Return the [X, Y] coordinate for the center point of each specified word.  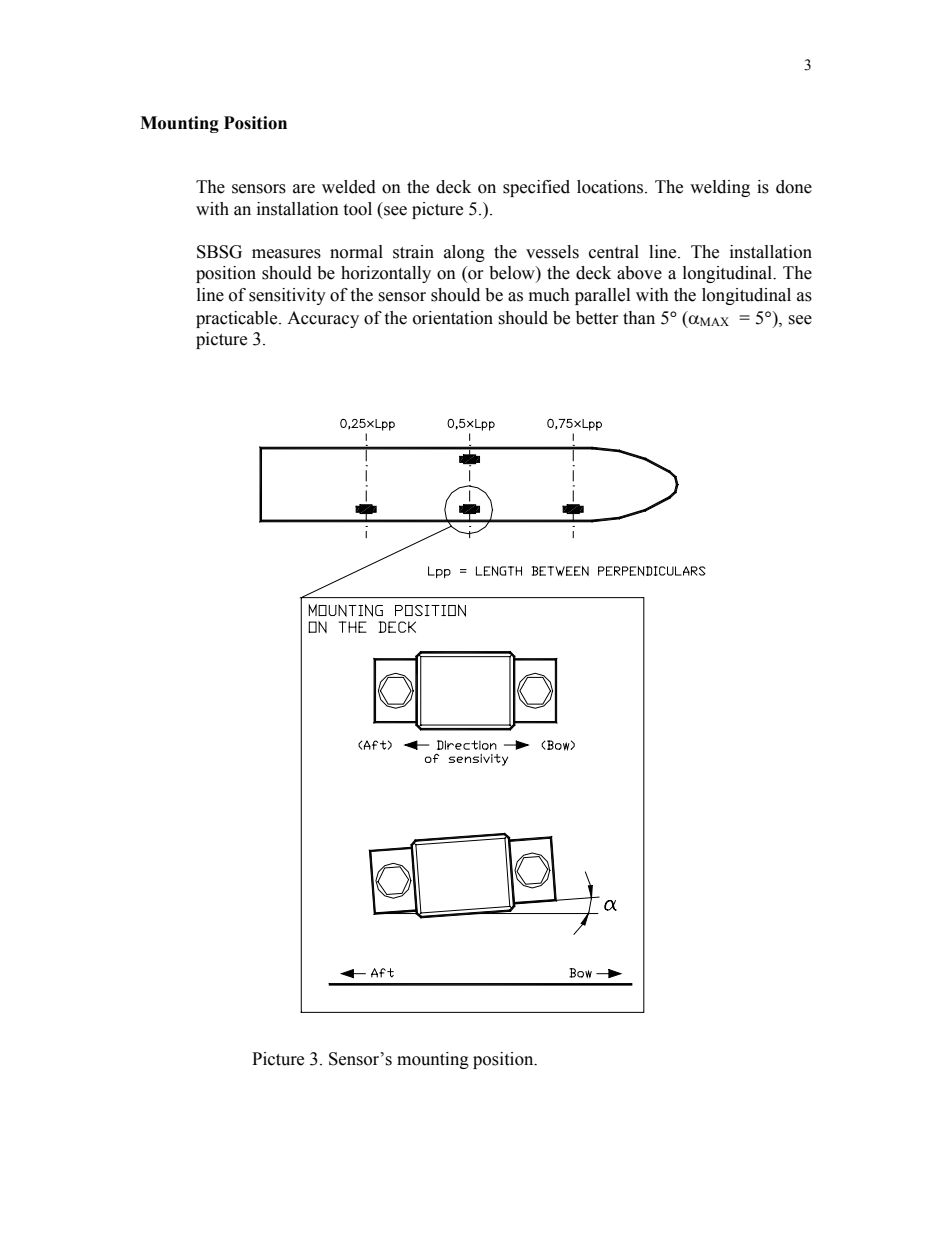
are [304, 189]
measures [286, 254]
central [614, 252]
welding [720, 188]
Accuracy [323, 319]
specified [536, 188]
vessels [552, 252]
